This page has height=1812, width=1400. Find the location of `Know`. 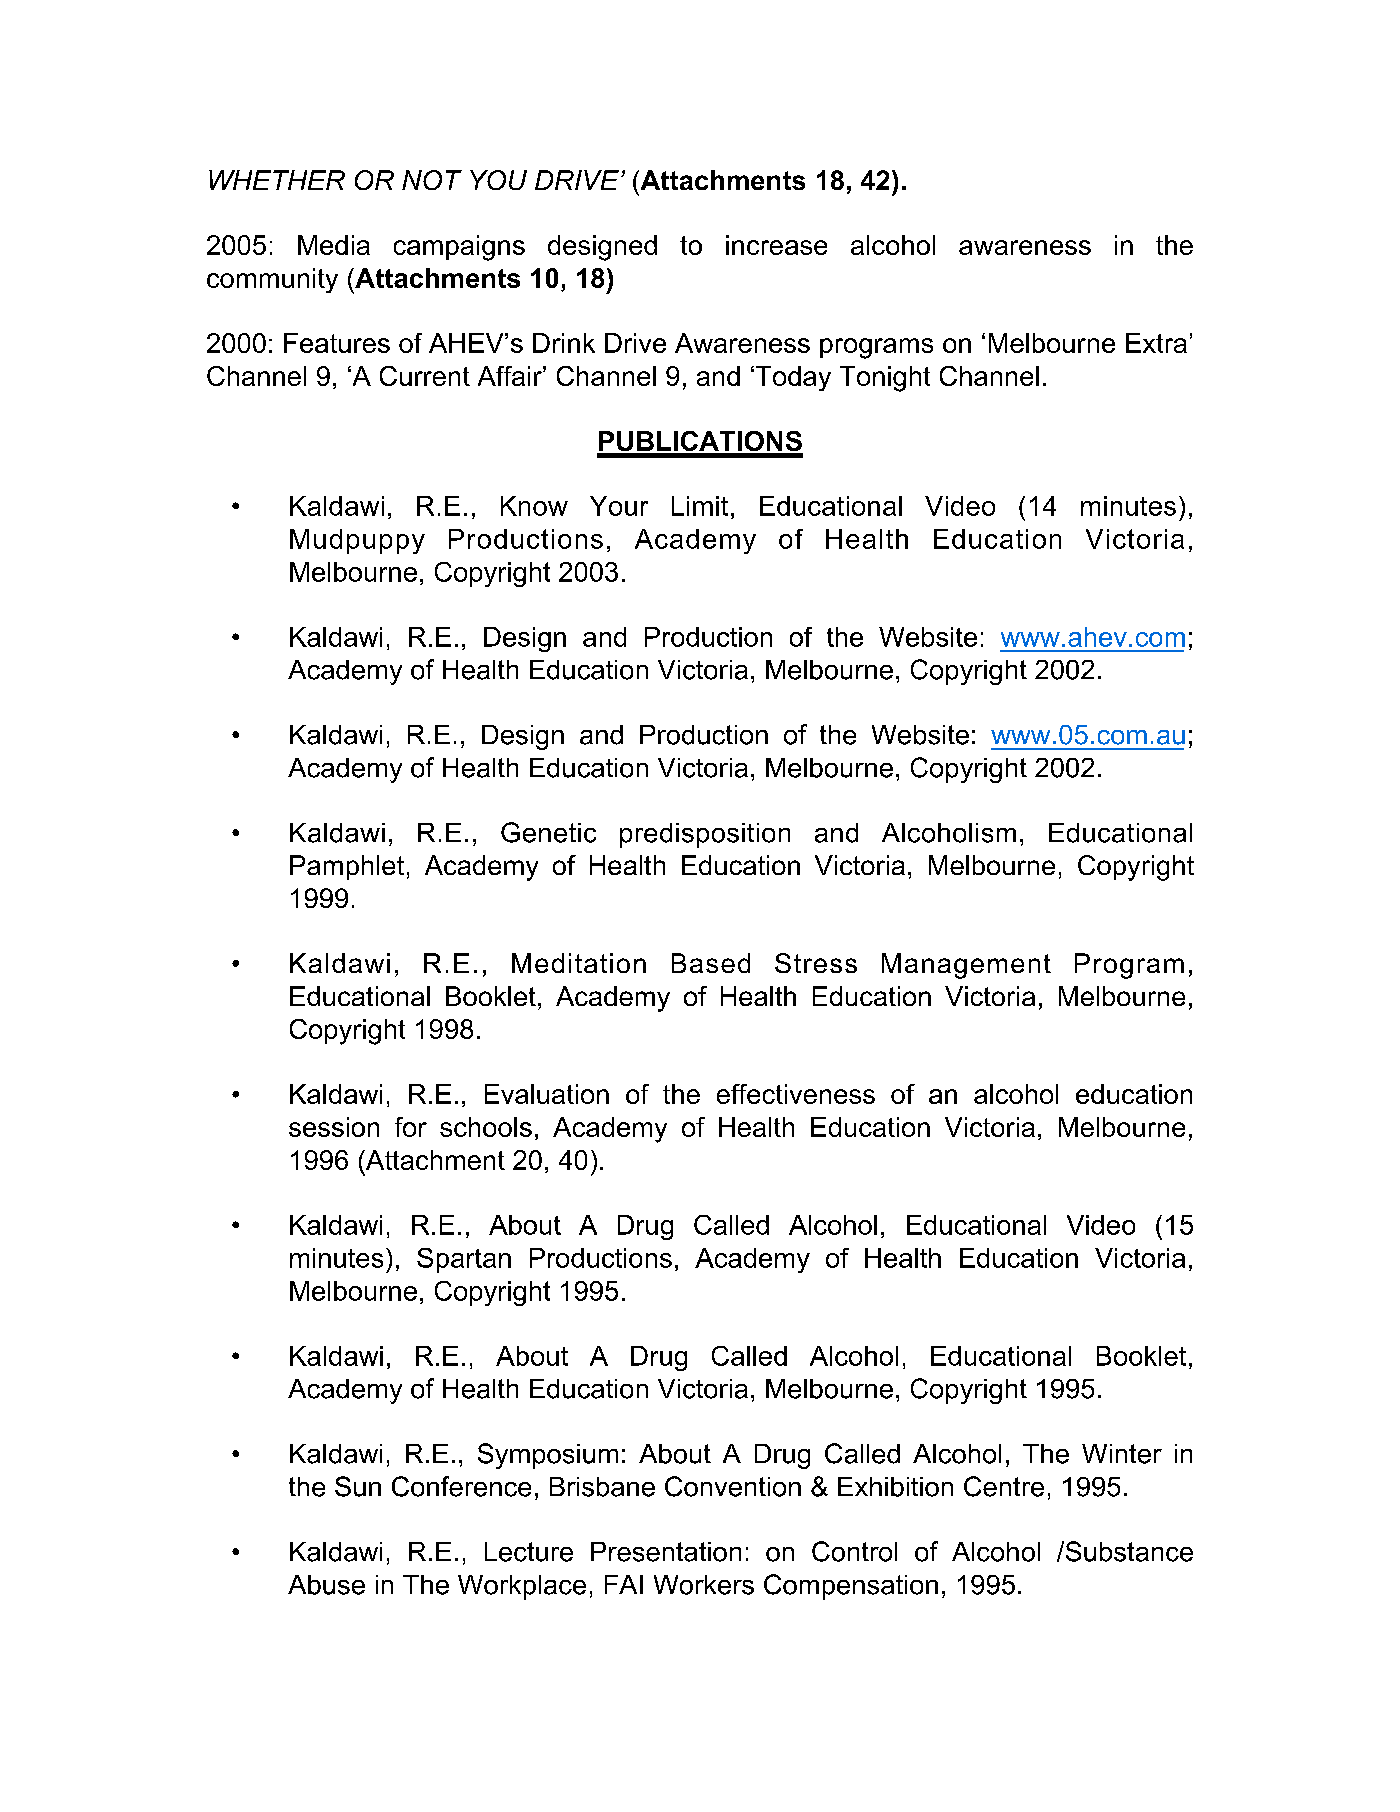

Know is located at coordinates (534, 506).
